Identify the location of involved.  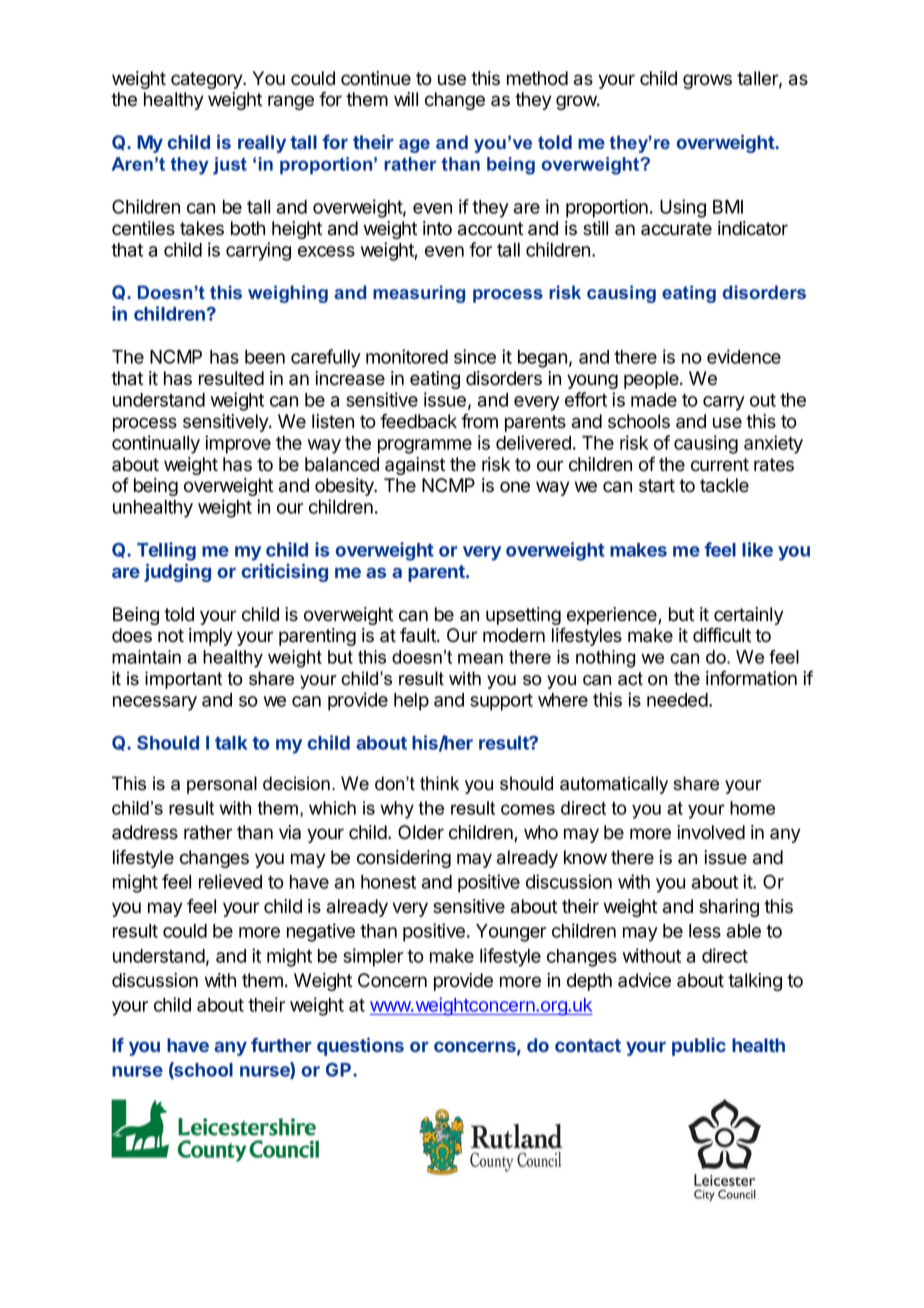
(711, 832).
